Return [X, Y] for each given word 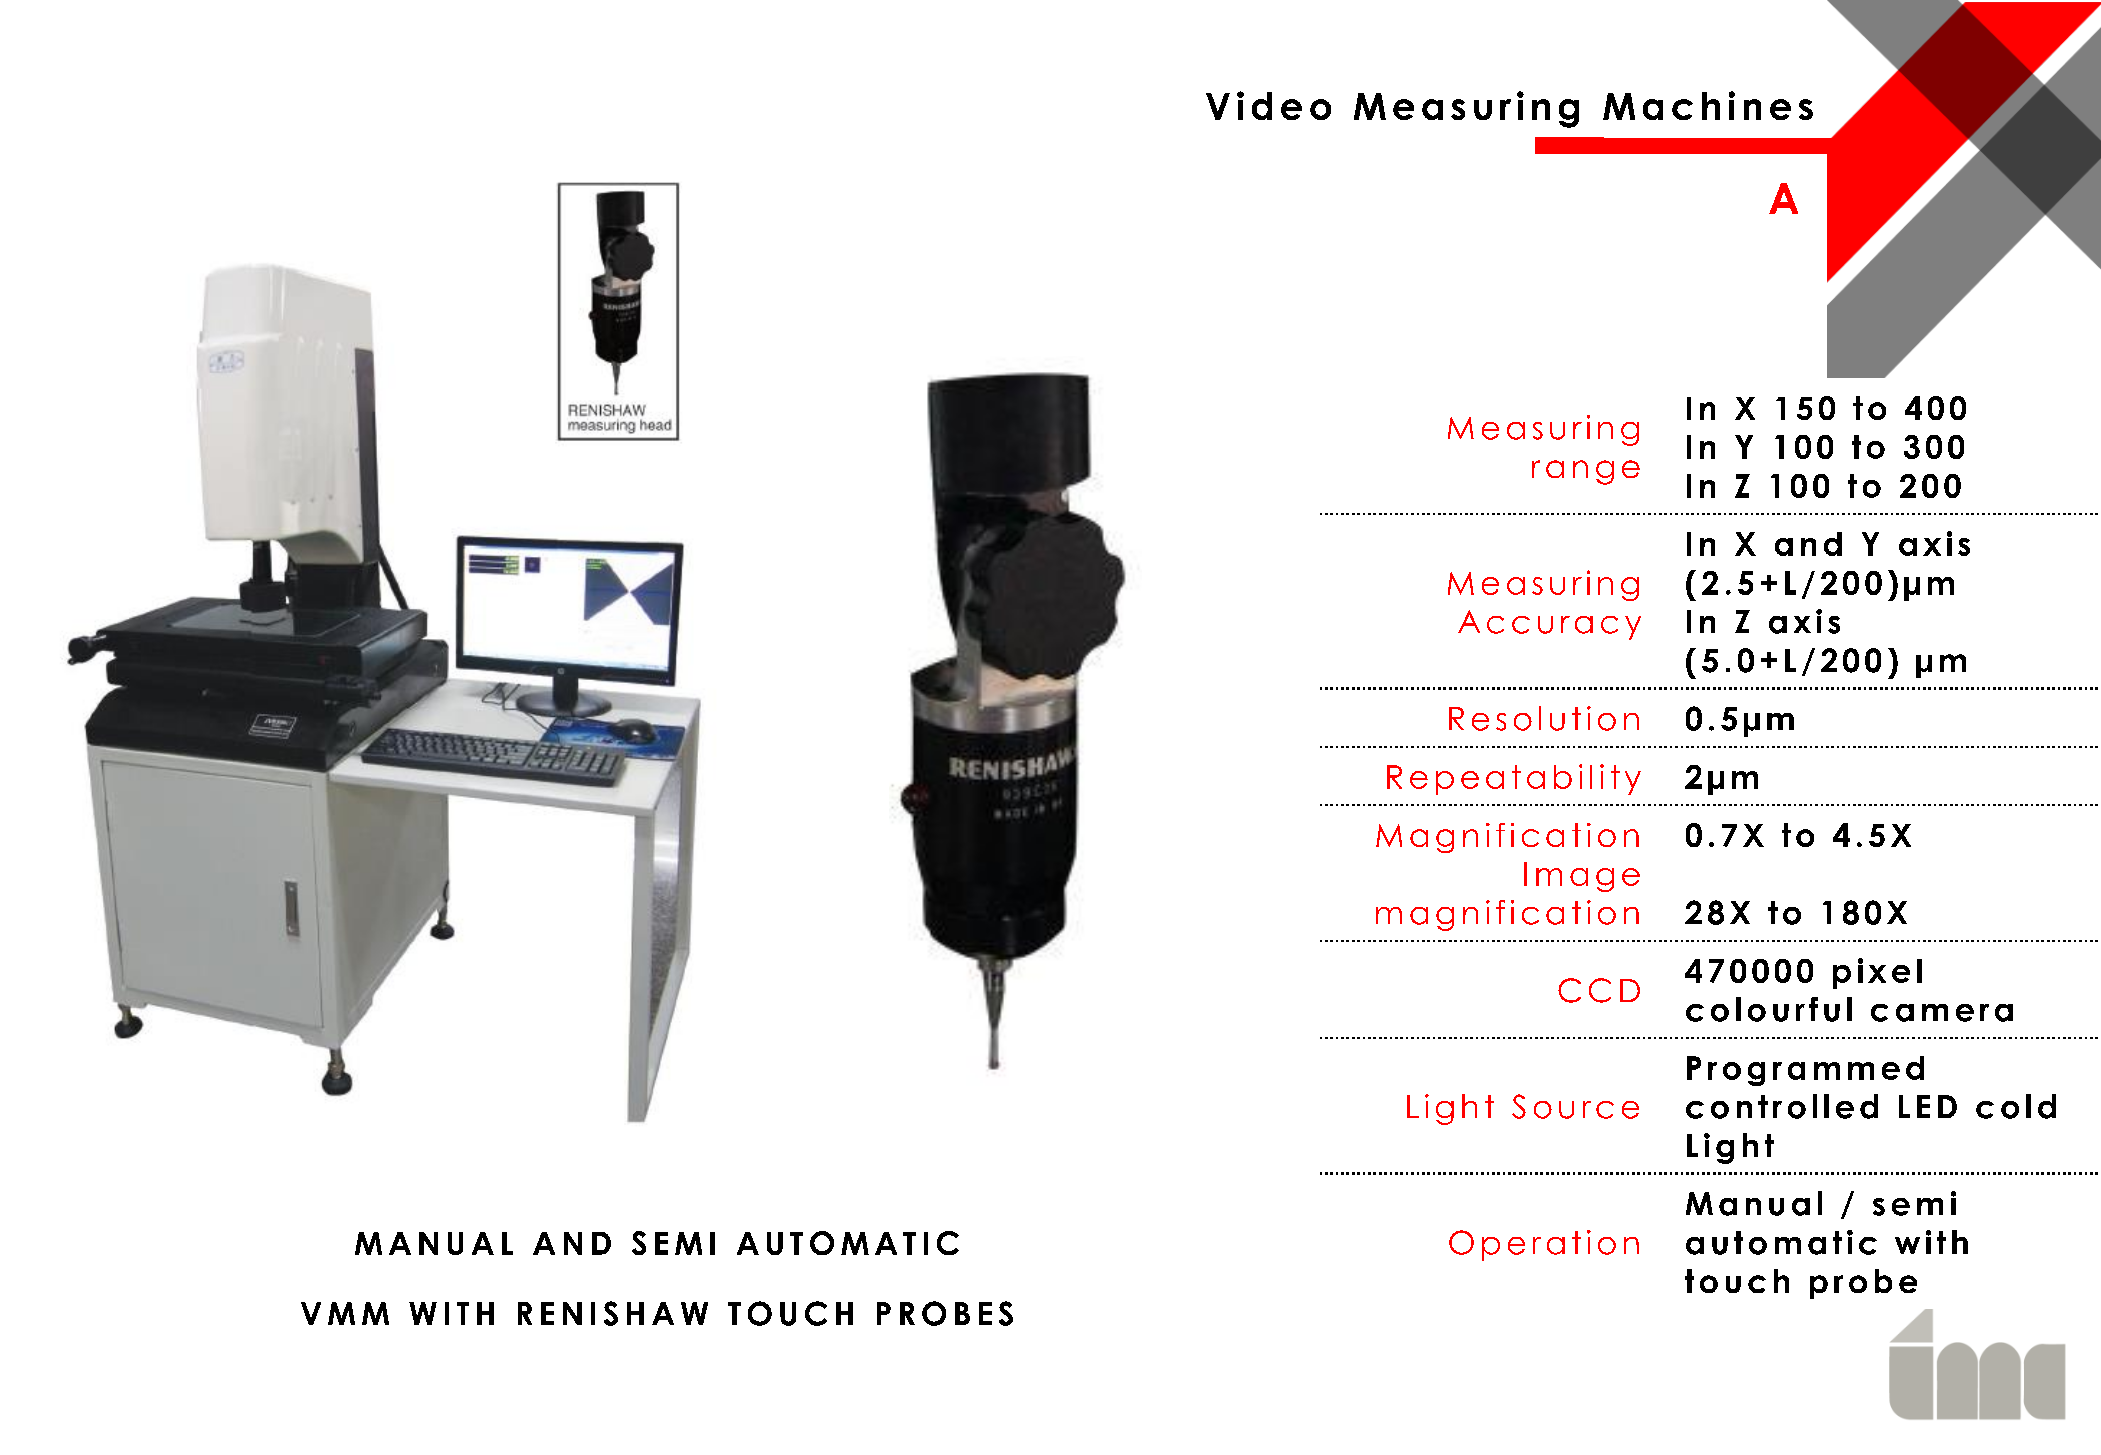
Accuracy [1549, 625]
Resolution [1544, 718]
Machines [1708, 105]
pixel [1877, 973]
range [1586, 472]
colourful [1769, 1009]
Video [1268, 105]
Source [1575, 1106]
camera [1942, 1013]
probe [1863, 1284]
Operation [1544, 1245]
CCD [1599, 990]
